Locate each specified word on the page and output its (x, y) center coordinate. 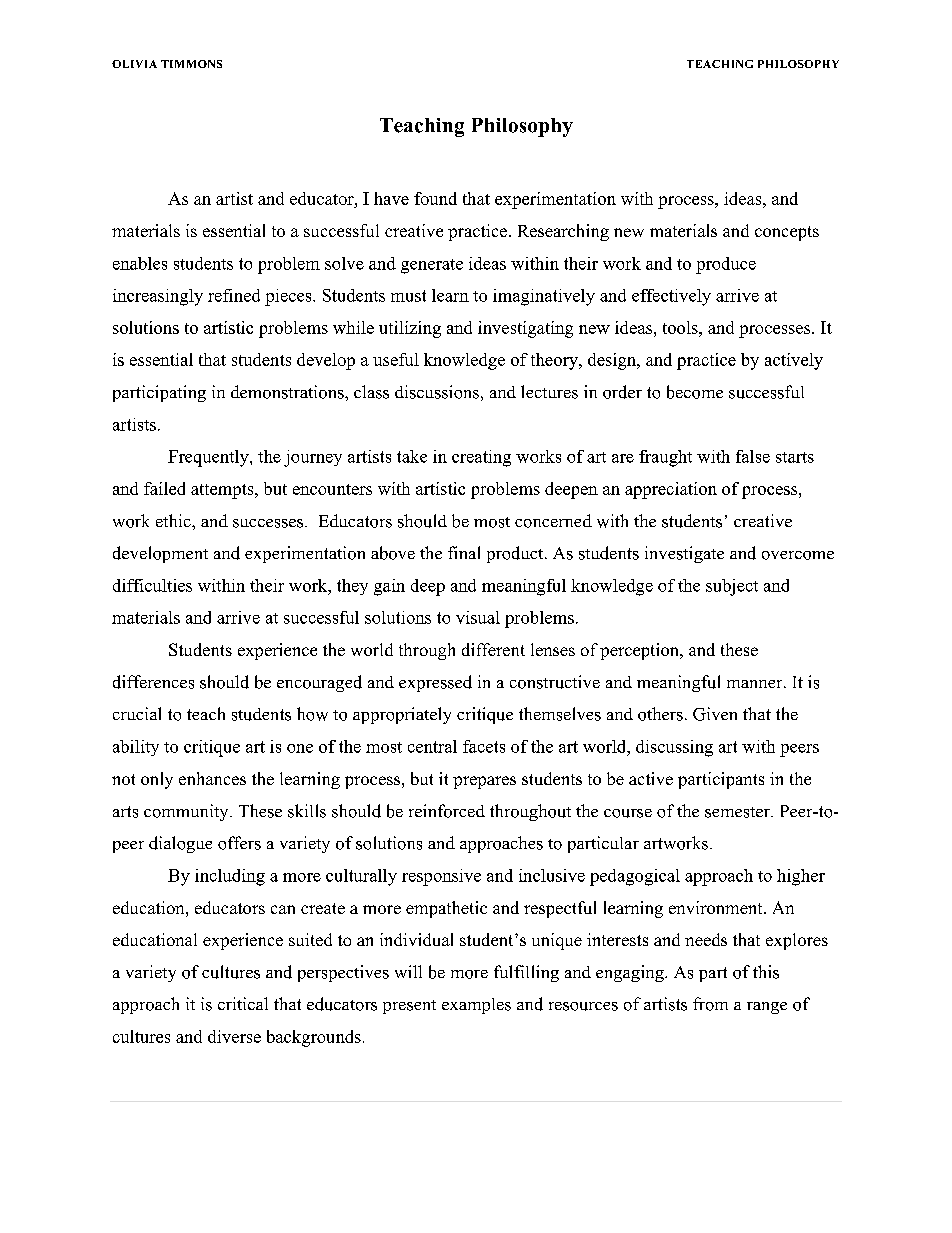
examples (476, 1006)
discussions (437, 392)
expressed (435, 683)
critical (243, 1003)
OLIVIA (134, 64)
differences (153, 682)
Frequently (209, 458)
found (435, 198)
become (695, 392)
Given (715, 714)
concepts (787, 233)
